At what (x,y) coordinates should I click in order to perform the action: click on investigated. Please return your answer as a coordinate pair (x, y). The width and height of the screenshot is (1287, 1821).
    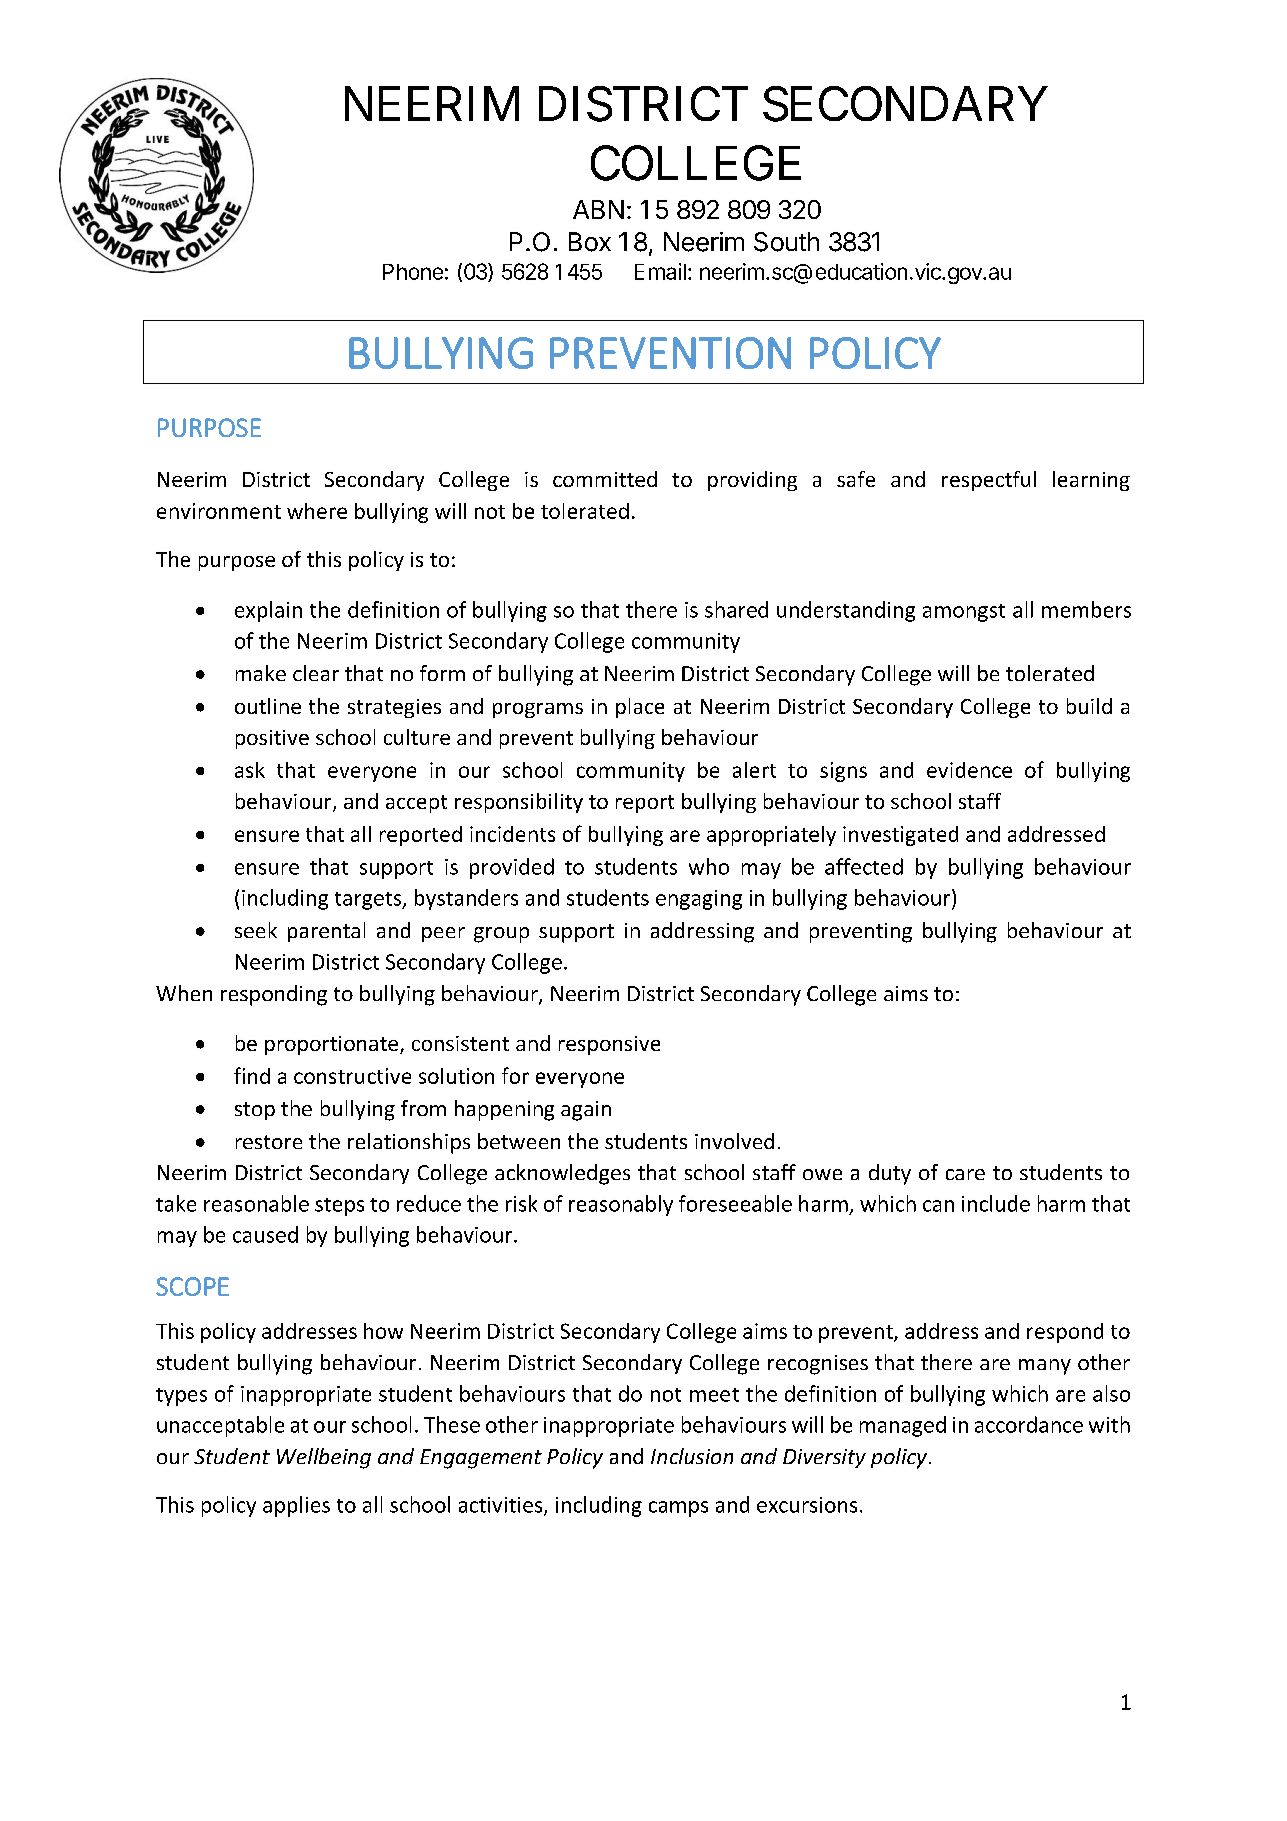
    Looking at the image, I should click on (900, 836).
